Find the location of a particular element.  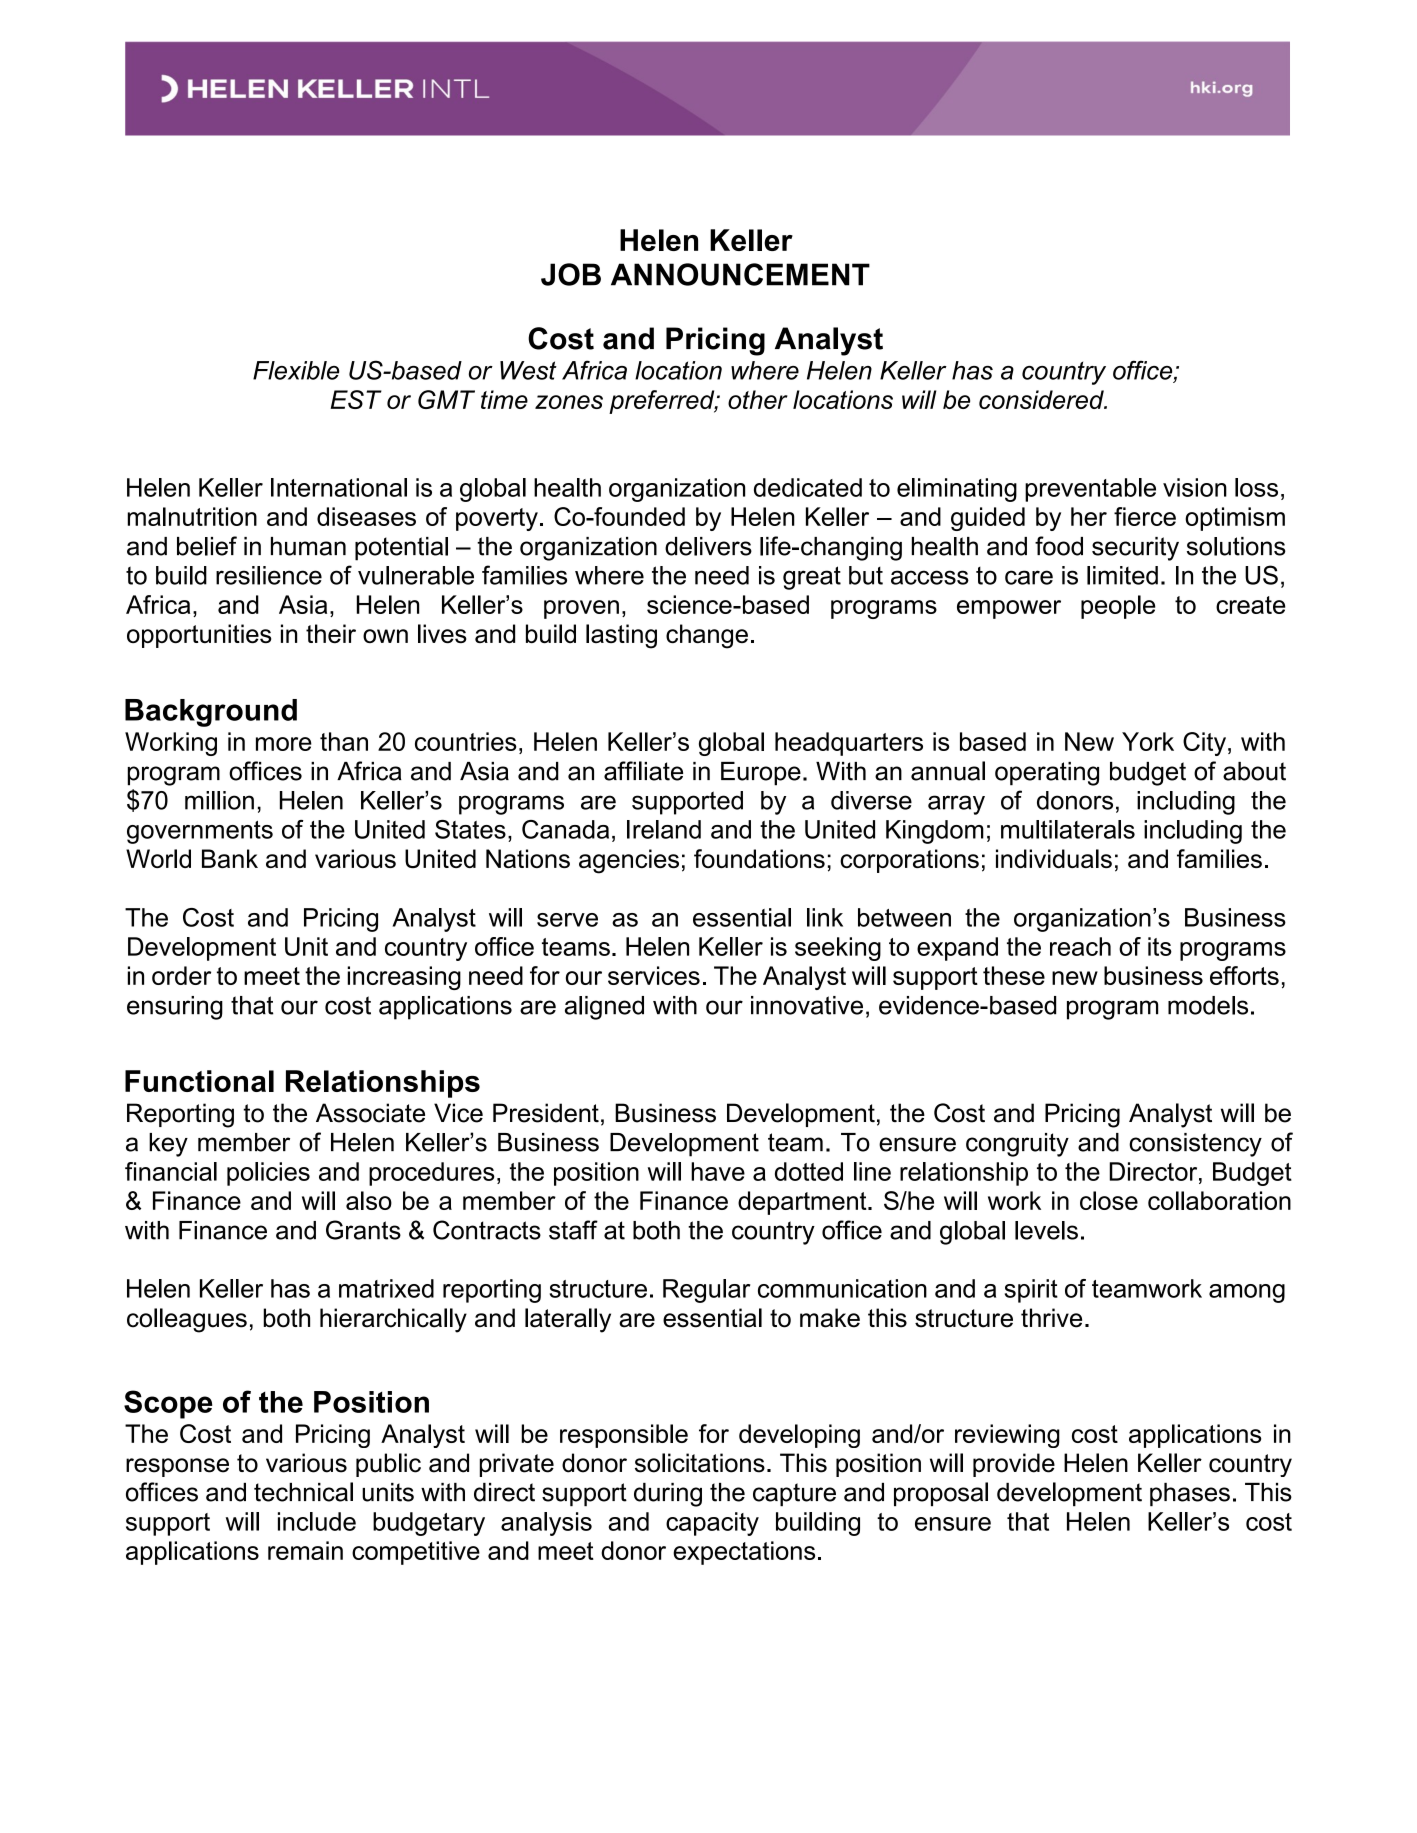

during is located at coordinates (668, 1495).
